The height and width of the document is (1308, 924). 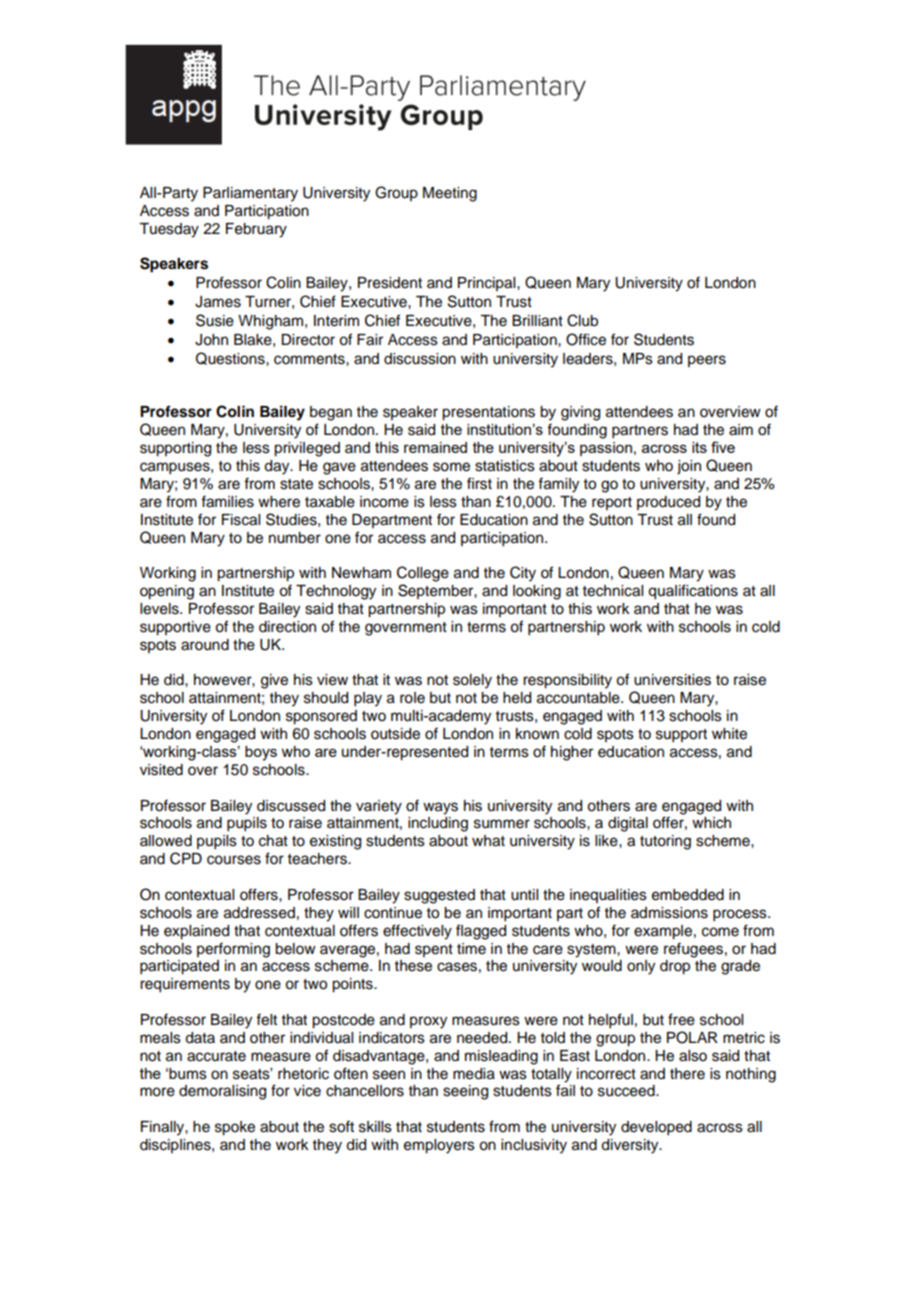 I want to click on addressed, so click(x=259, y=913).
